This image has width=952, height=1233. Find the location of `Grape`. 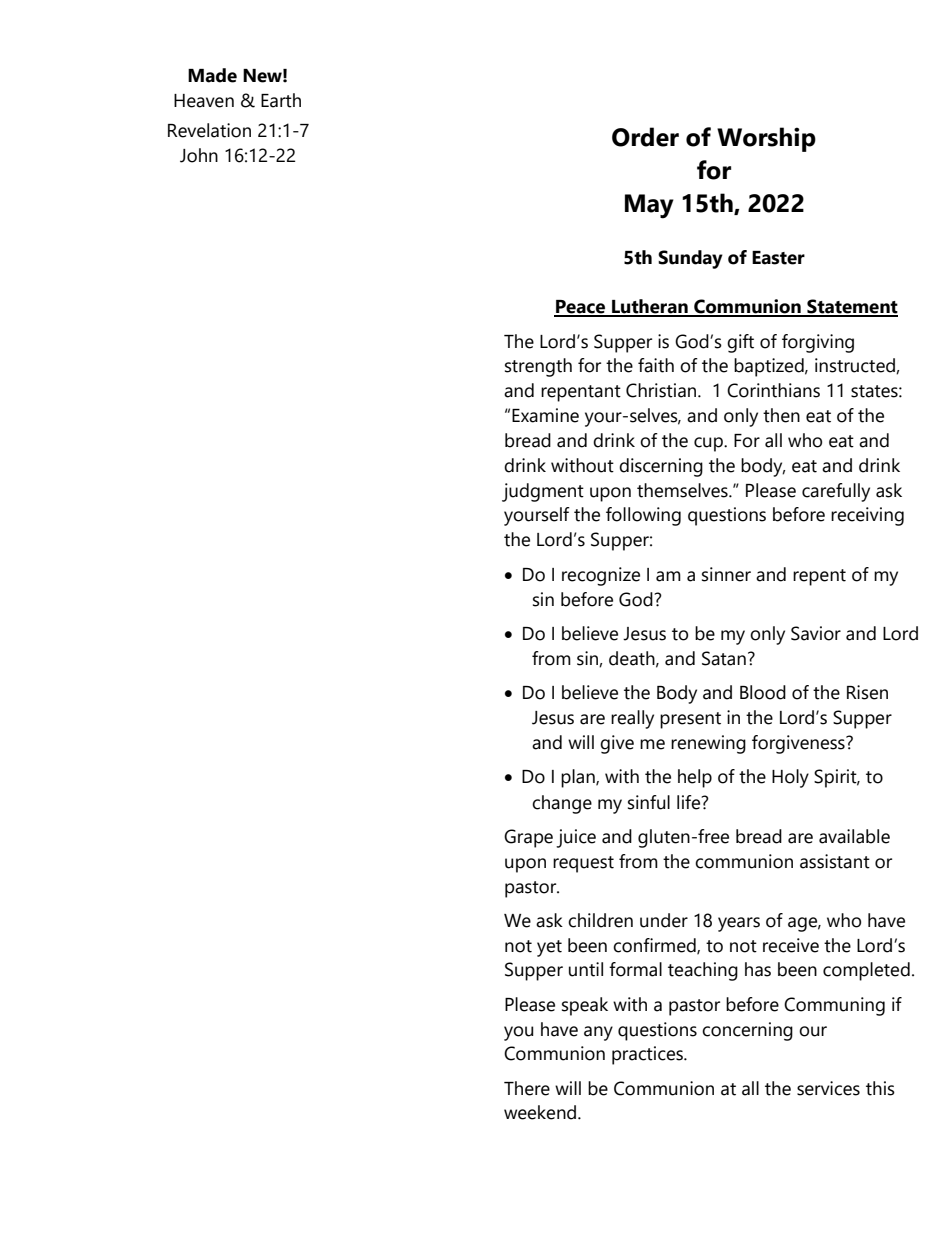

Grape is located at coordinates (528, 838).
